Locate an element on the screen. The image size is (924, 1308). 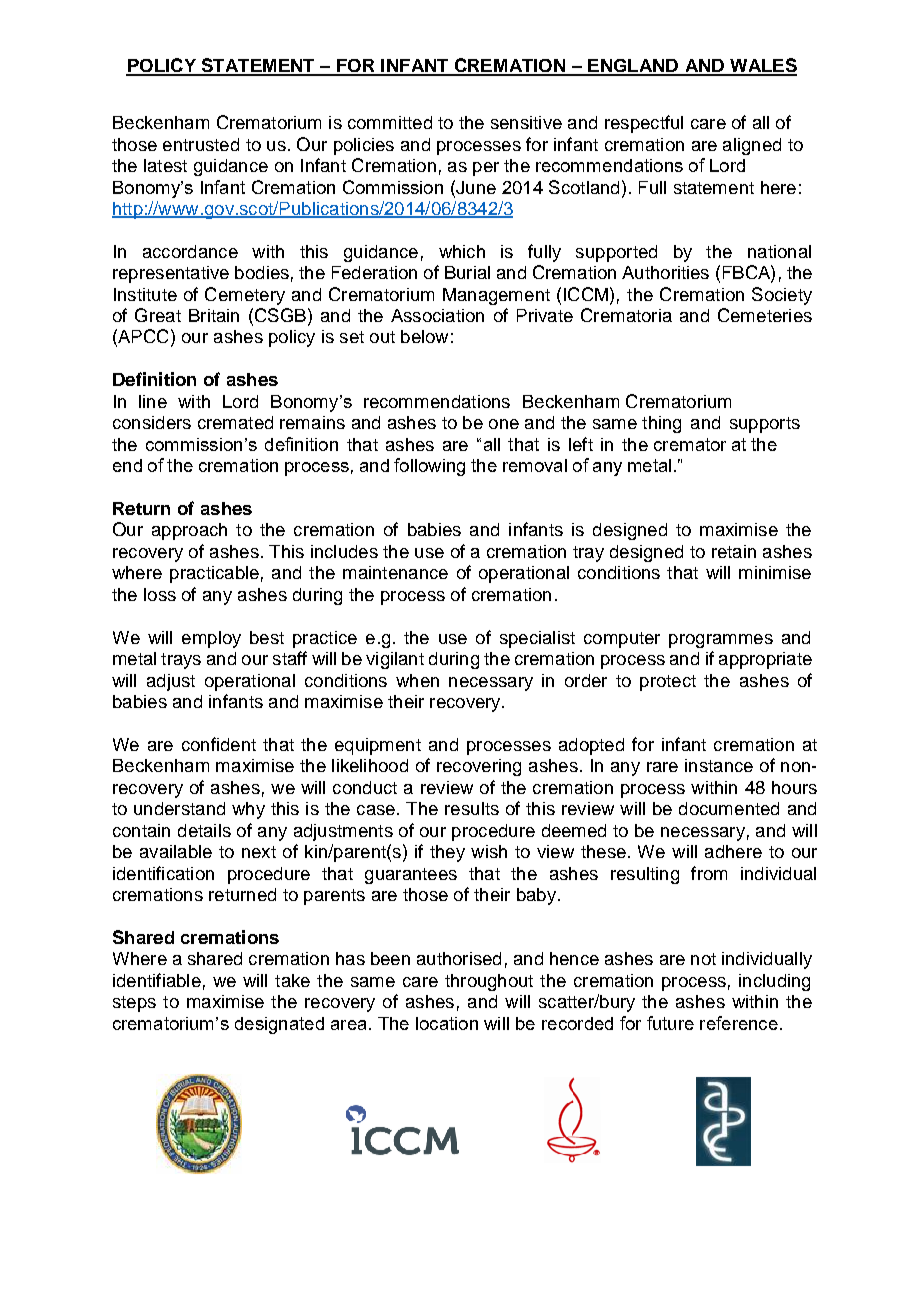
entrusted is located at coordinates (201, 144).
